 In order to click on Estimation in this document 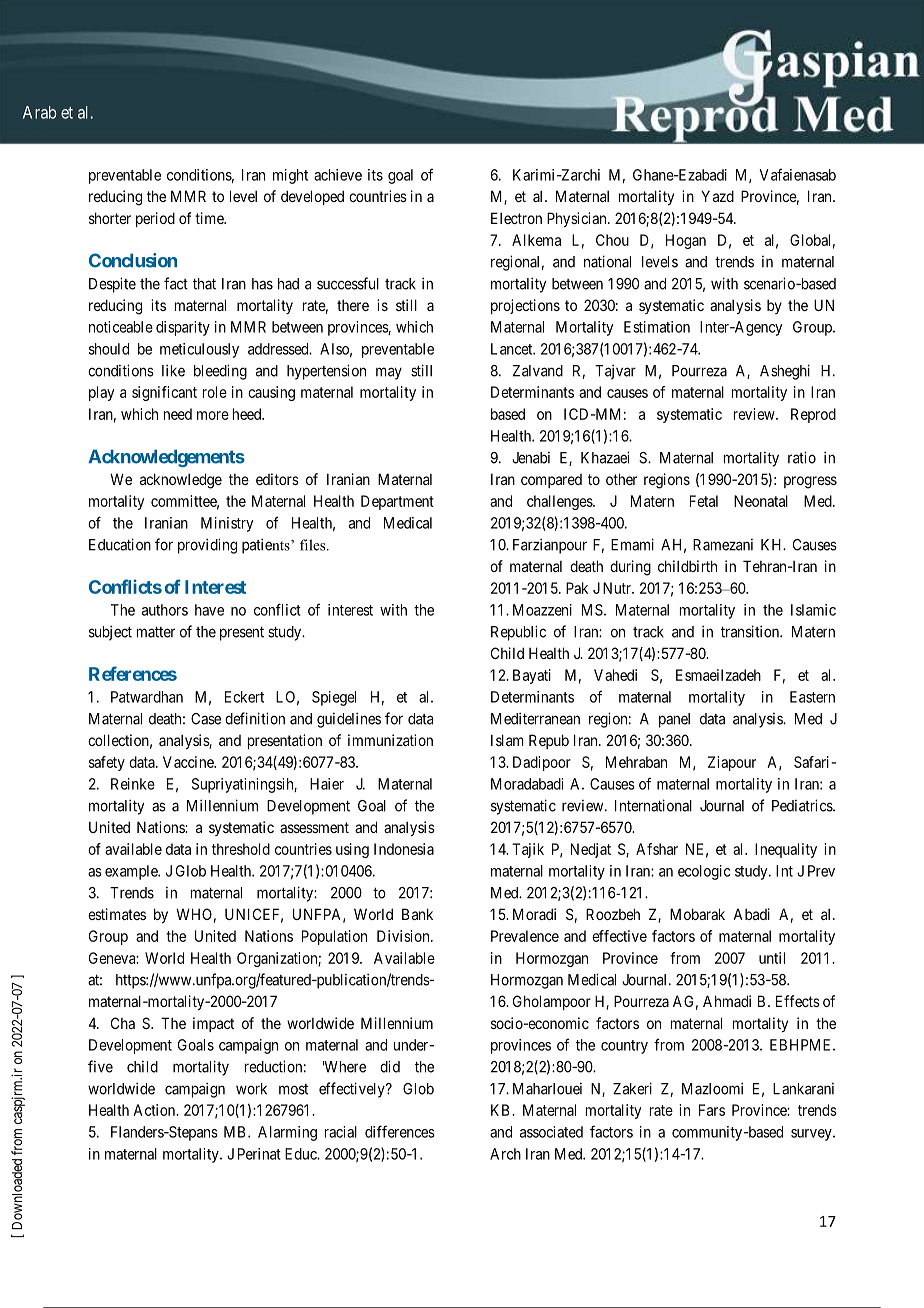, I will do `click(657, 327)`.
